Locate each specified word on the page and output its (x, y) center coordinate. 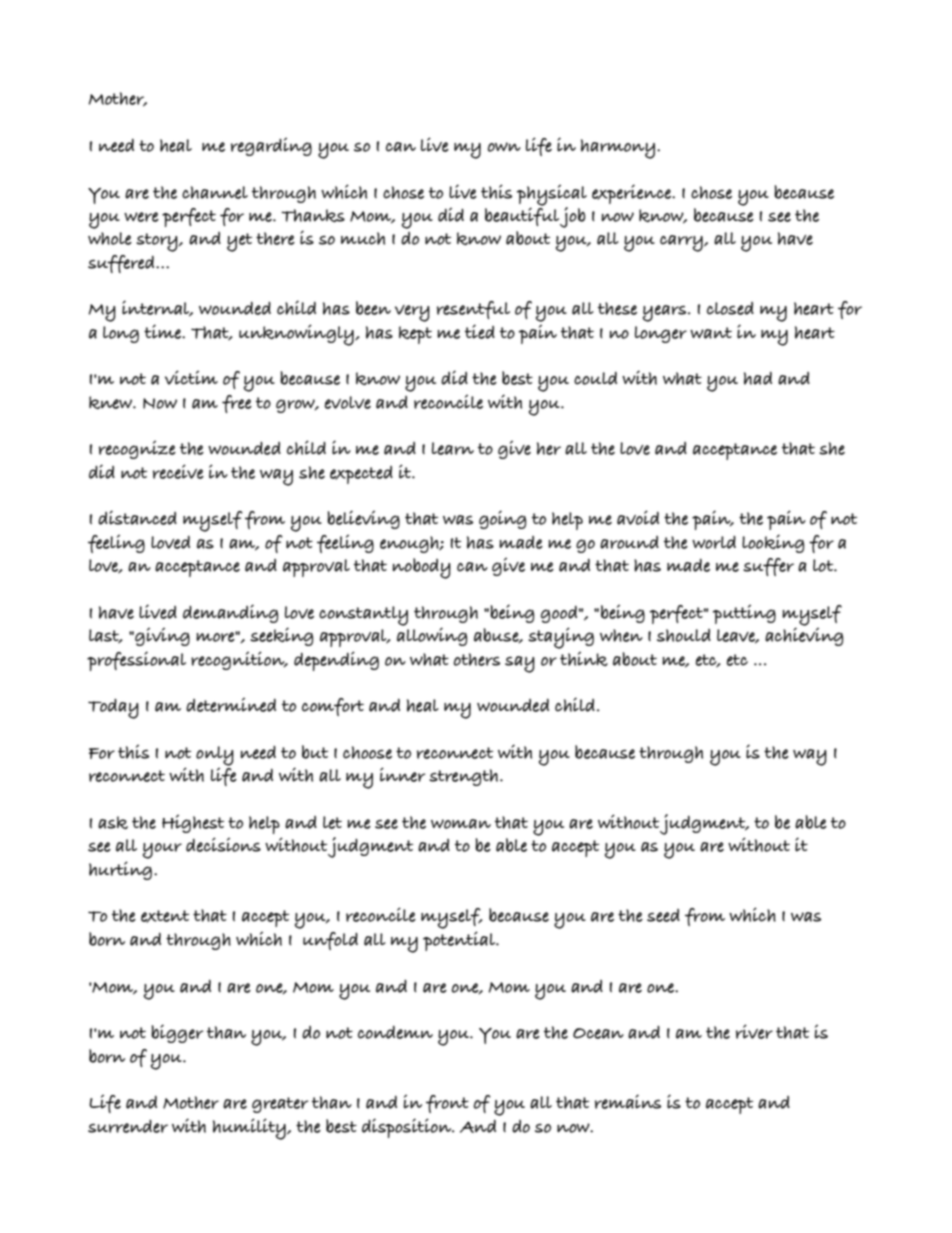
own (504, 147)
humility (250, 1129)
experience (633, 194)
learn (453, 448)
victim (191, 377)
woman (461, 824)
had (758, 378)
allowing (432, 635)
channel (215, 192)
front (447, 1104)
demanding (231, 613)
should (684, 635)
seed (663, 915)
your (162, 851)
